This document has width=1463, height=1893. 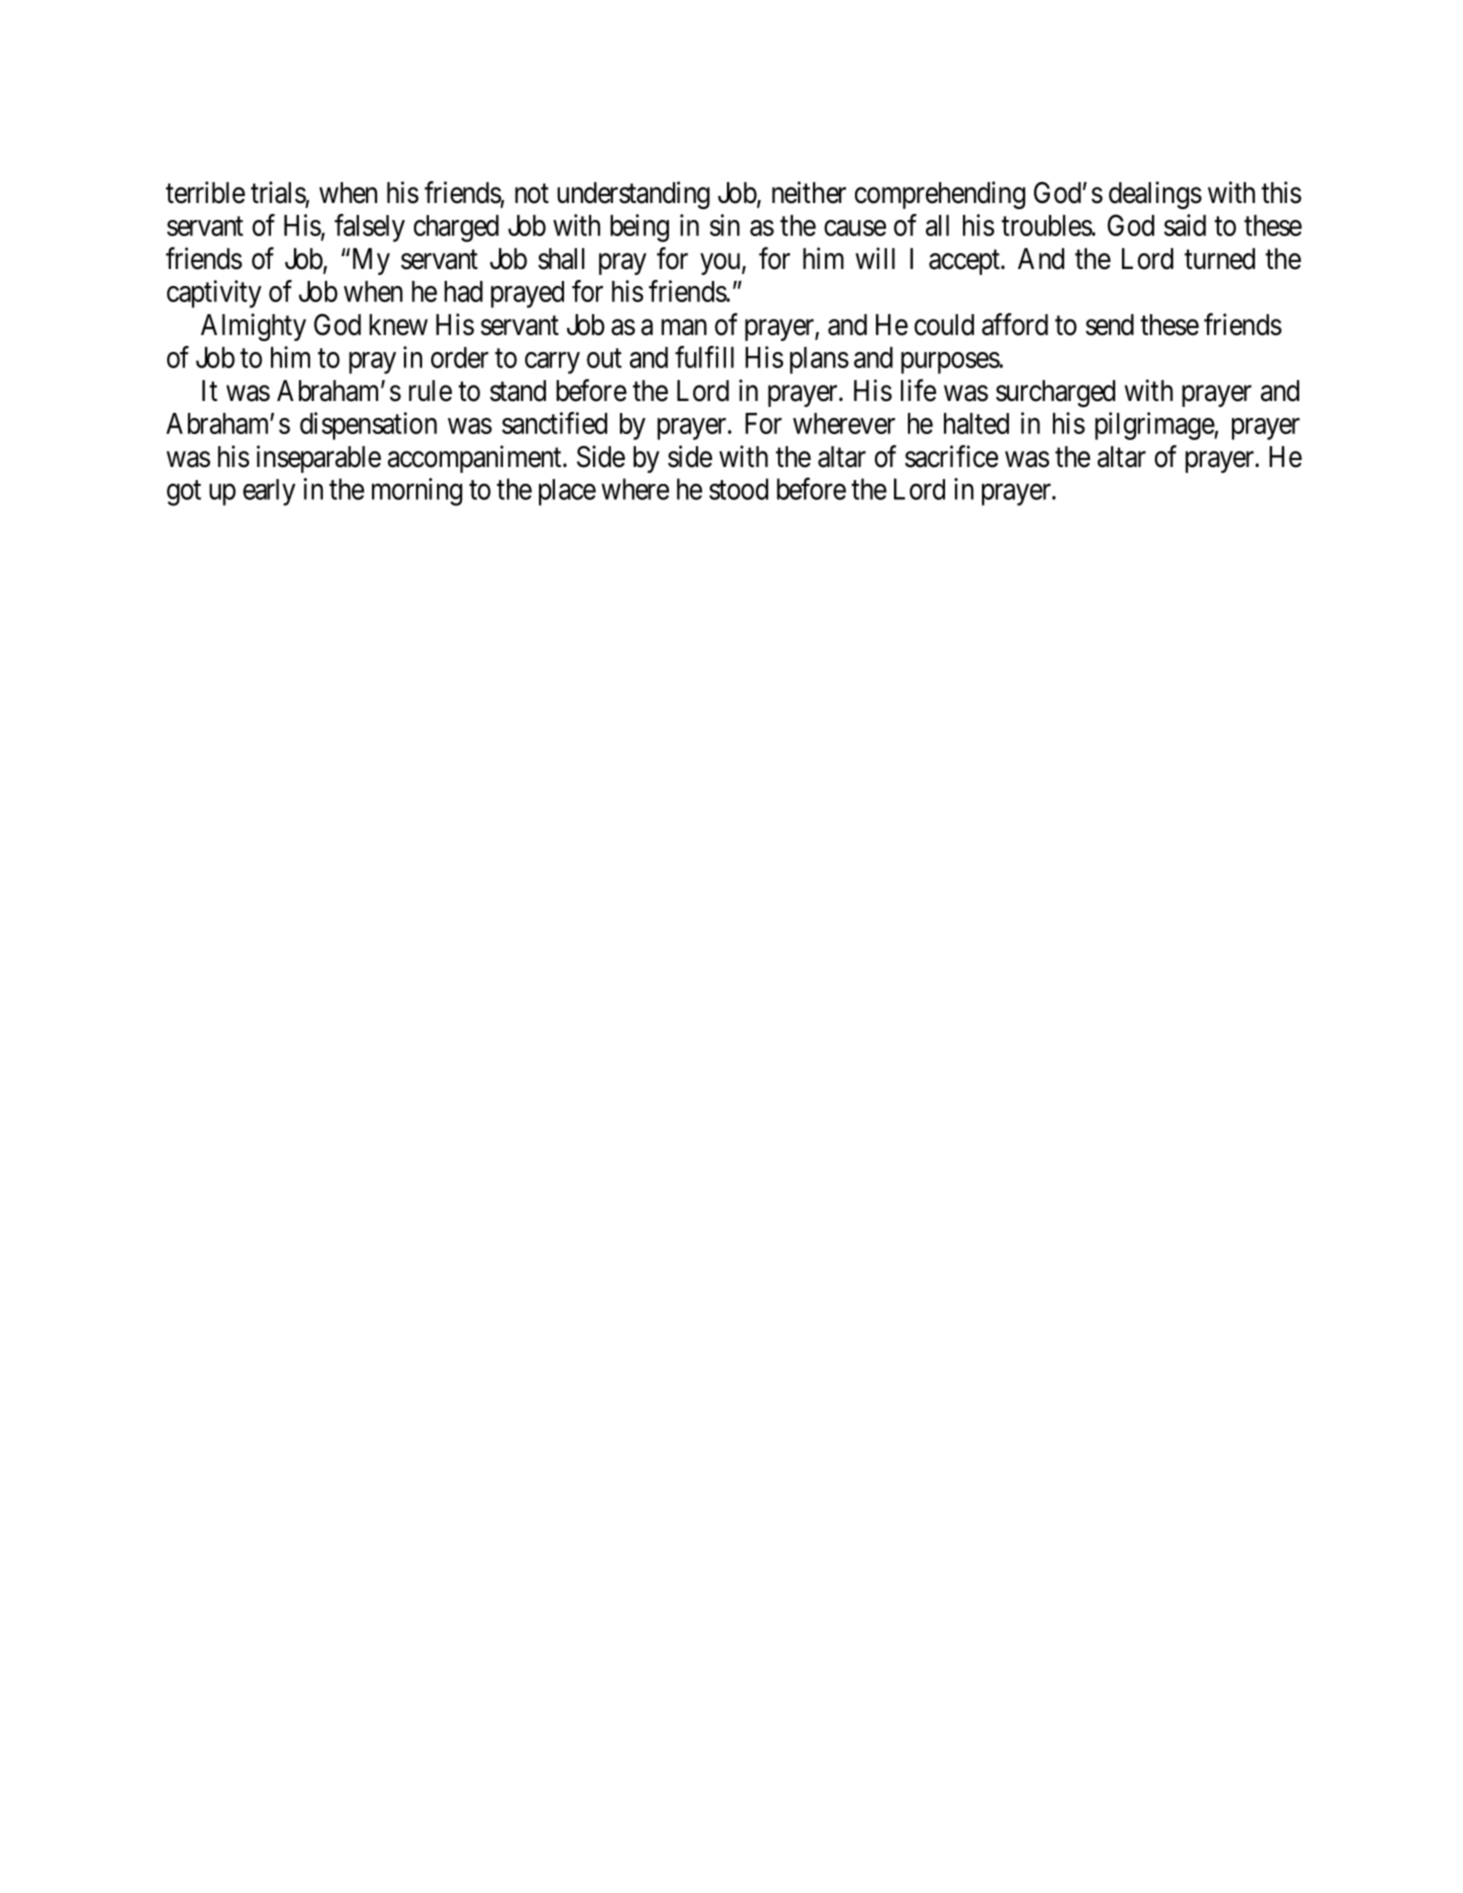 What do you see at coordinates (205, 192) in the document?
I see `terrible` at bounding box center [205, 192].
